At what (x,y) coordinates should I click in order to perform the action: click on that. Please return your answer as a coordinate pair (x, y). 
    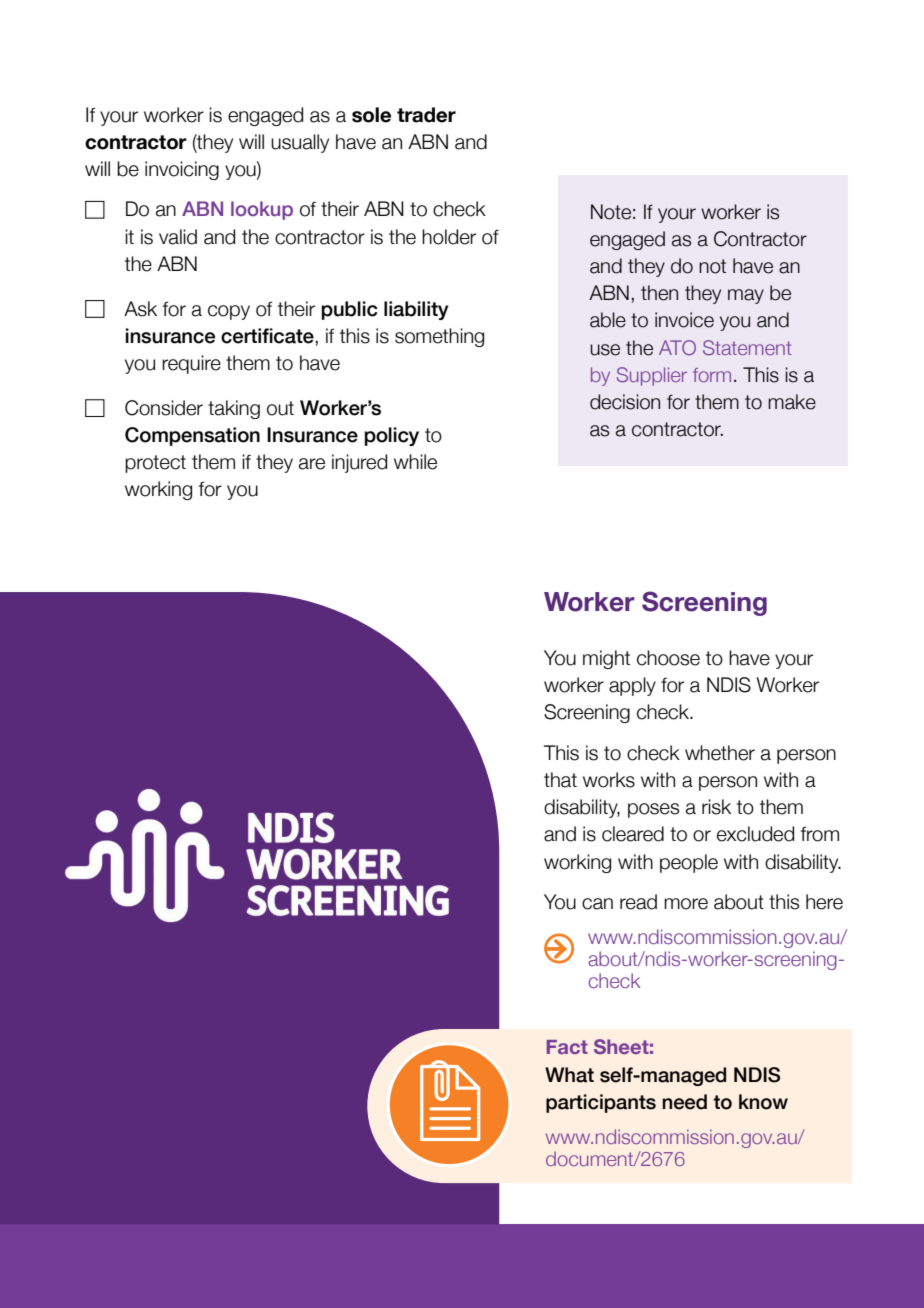
    Looking at the image, I should click on (560, 780).
